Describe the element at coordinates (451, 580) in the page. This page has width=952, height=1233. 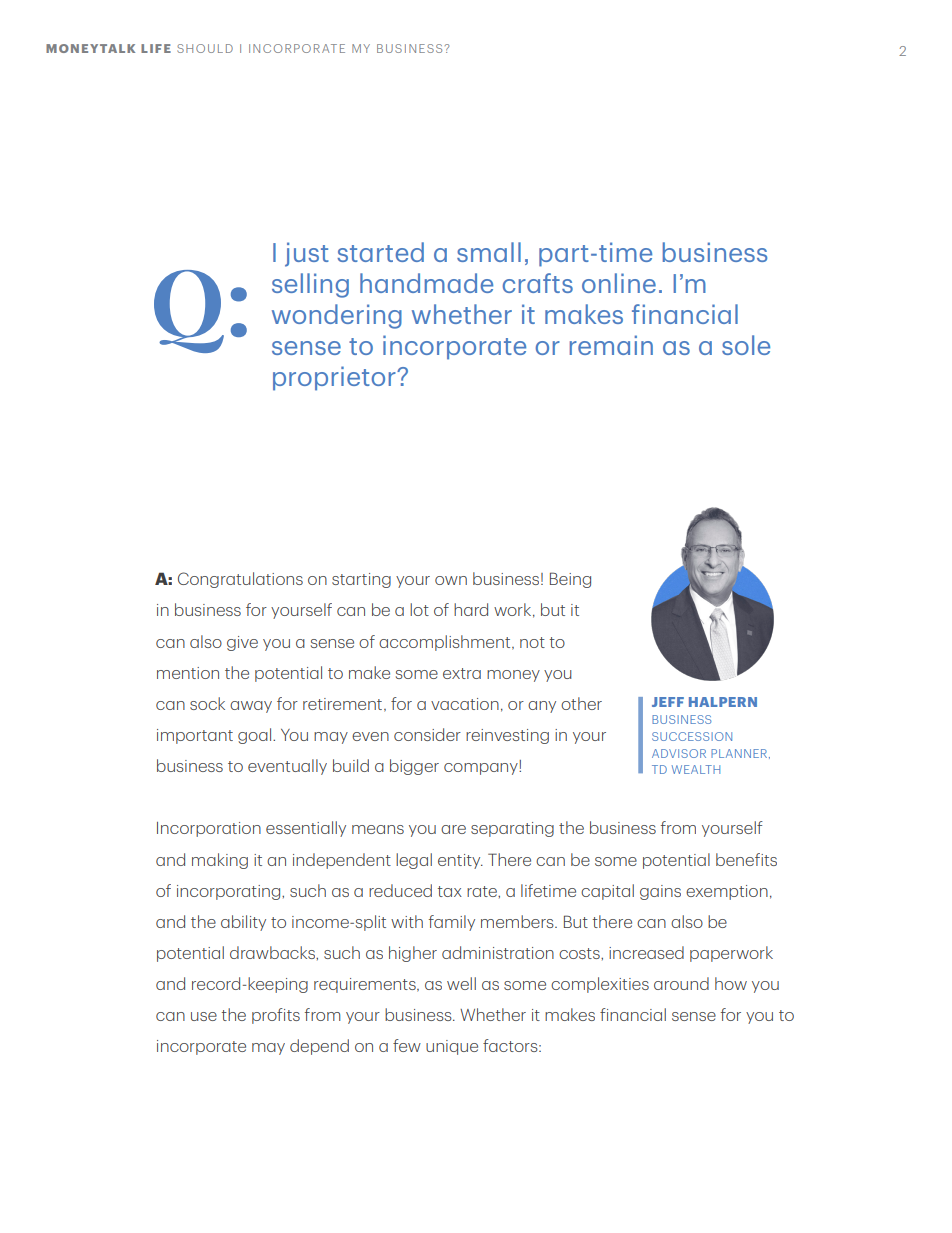
I see `own` at that location.
